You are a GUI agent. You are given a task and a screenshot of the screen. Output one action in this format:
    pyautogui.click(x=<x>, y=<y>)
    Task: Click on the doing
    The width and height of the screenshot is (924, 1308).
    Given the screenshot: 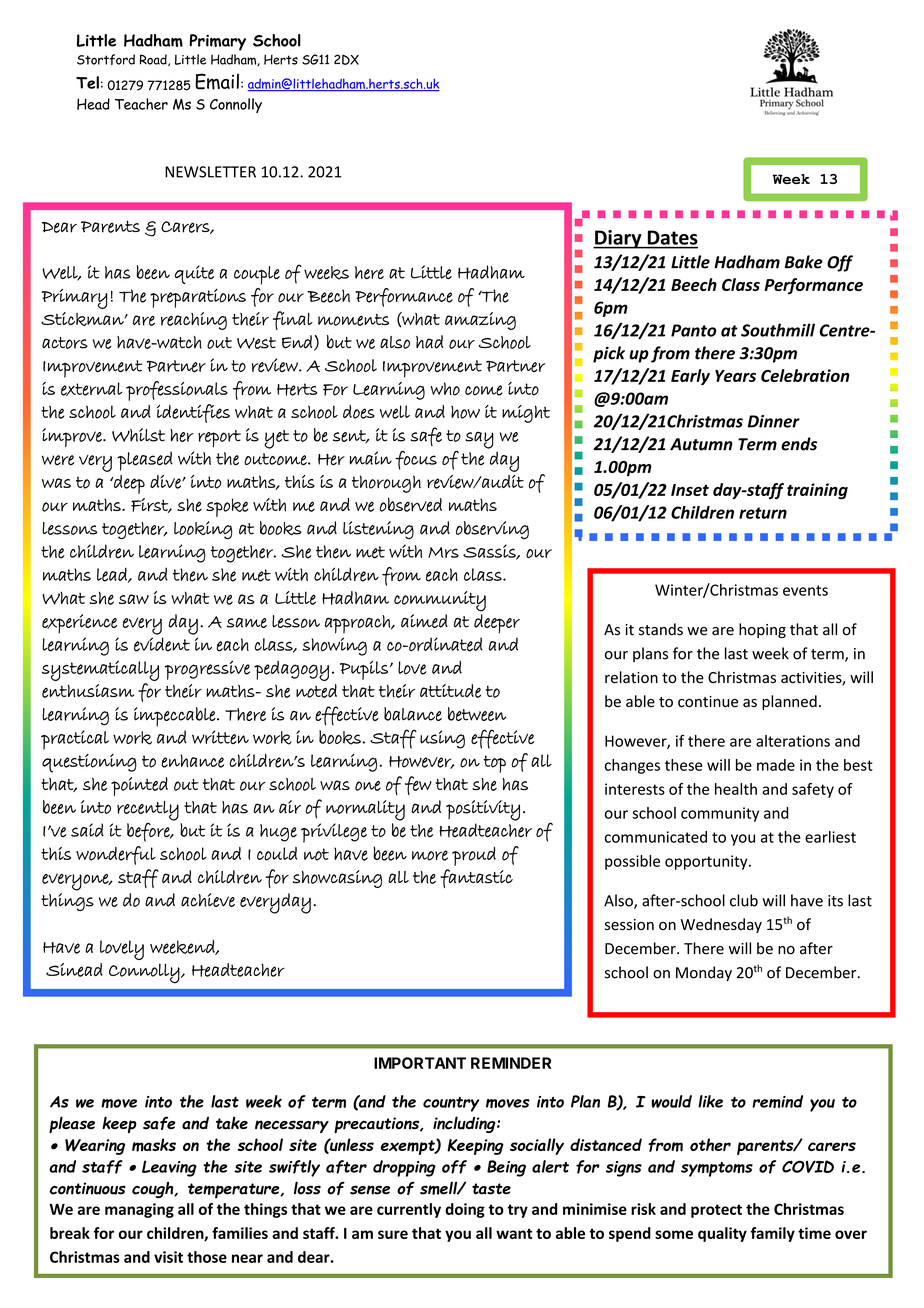 What is the action you would take?
    pyautogui.click(x=465, y=1210)
